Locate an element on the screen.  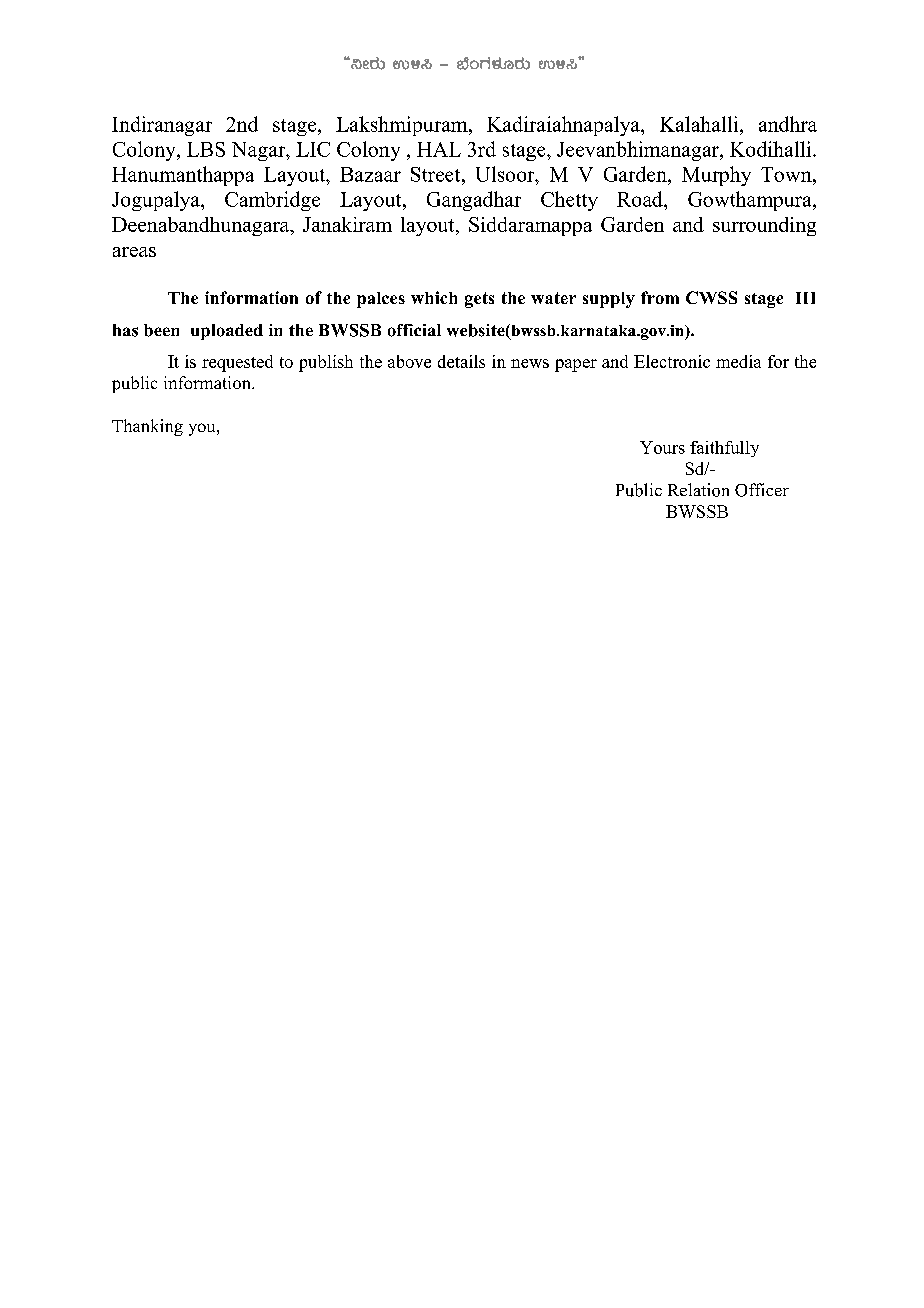
uploaded is located at coordinates (227, 332).
